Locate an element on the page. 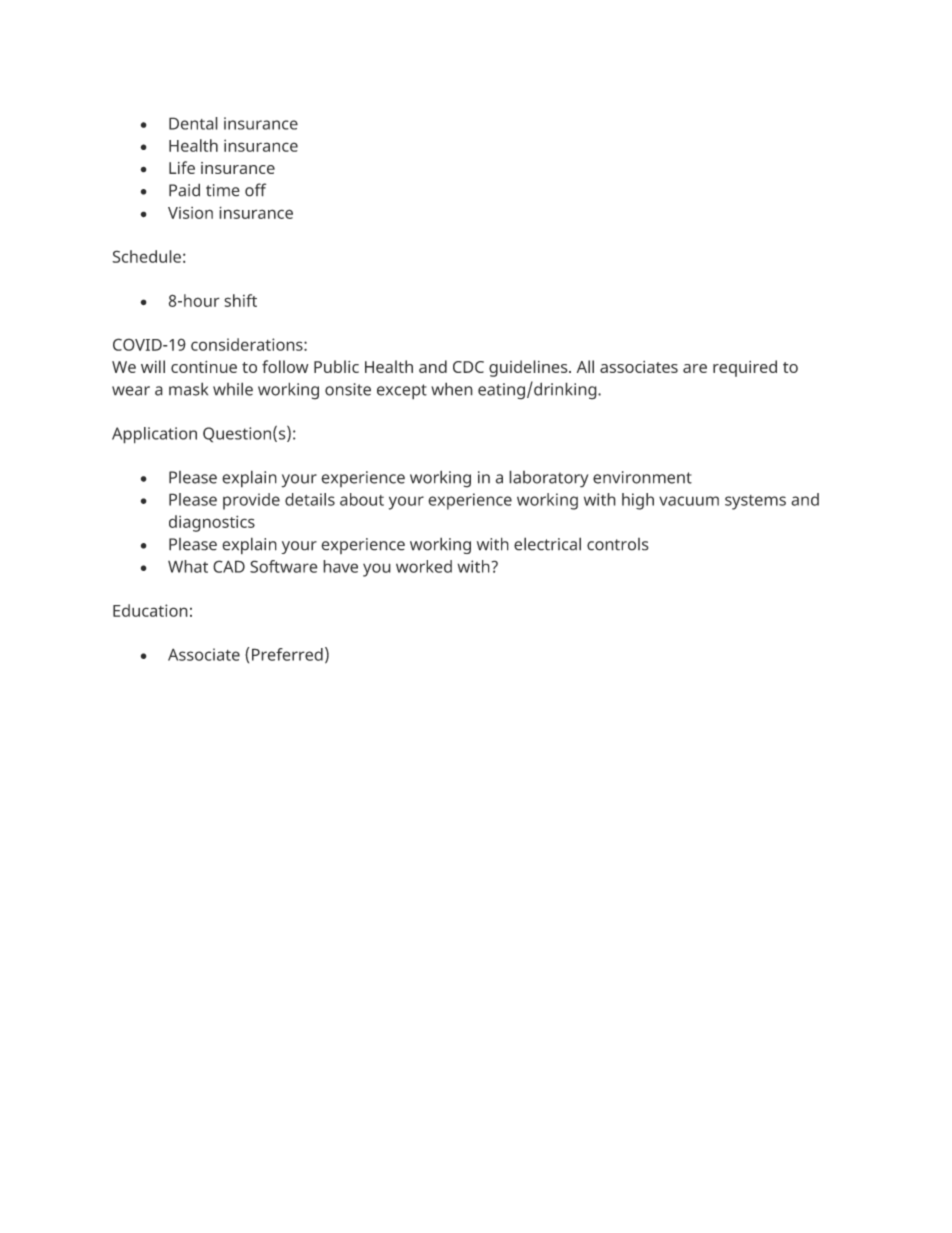  environment is located at coordinates (642, 477).
